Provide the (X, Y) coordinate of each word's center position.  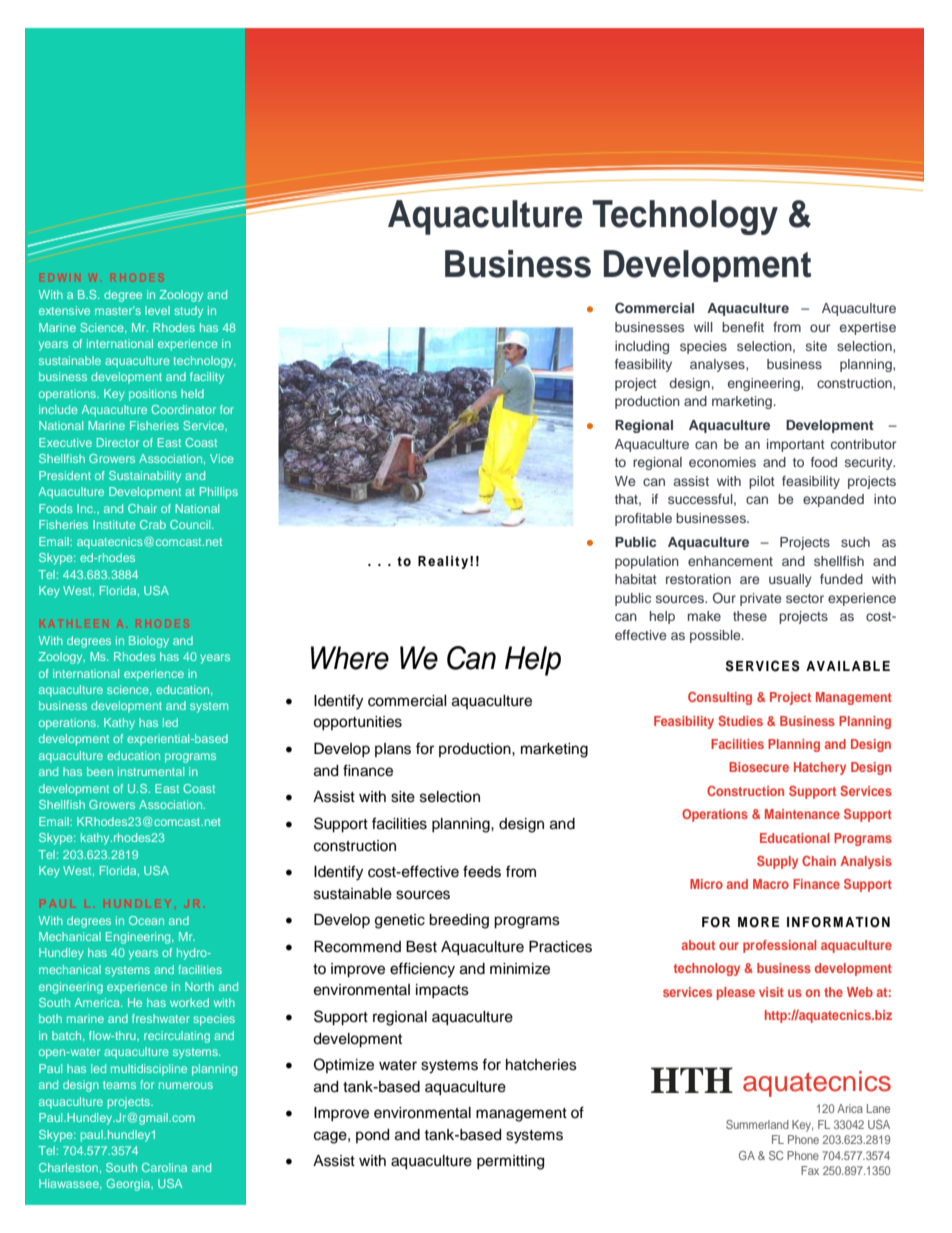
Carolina (164, 1167)
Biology (149, 642)
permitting (510, 1162)
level (157, 310)
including (642, 347)
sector (805, 598)
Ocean (146, 920)
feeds (482, 871)
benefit (743, 327)
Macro (771, 884)
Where (350, 658)
